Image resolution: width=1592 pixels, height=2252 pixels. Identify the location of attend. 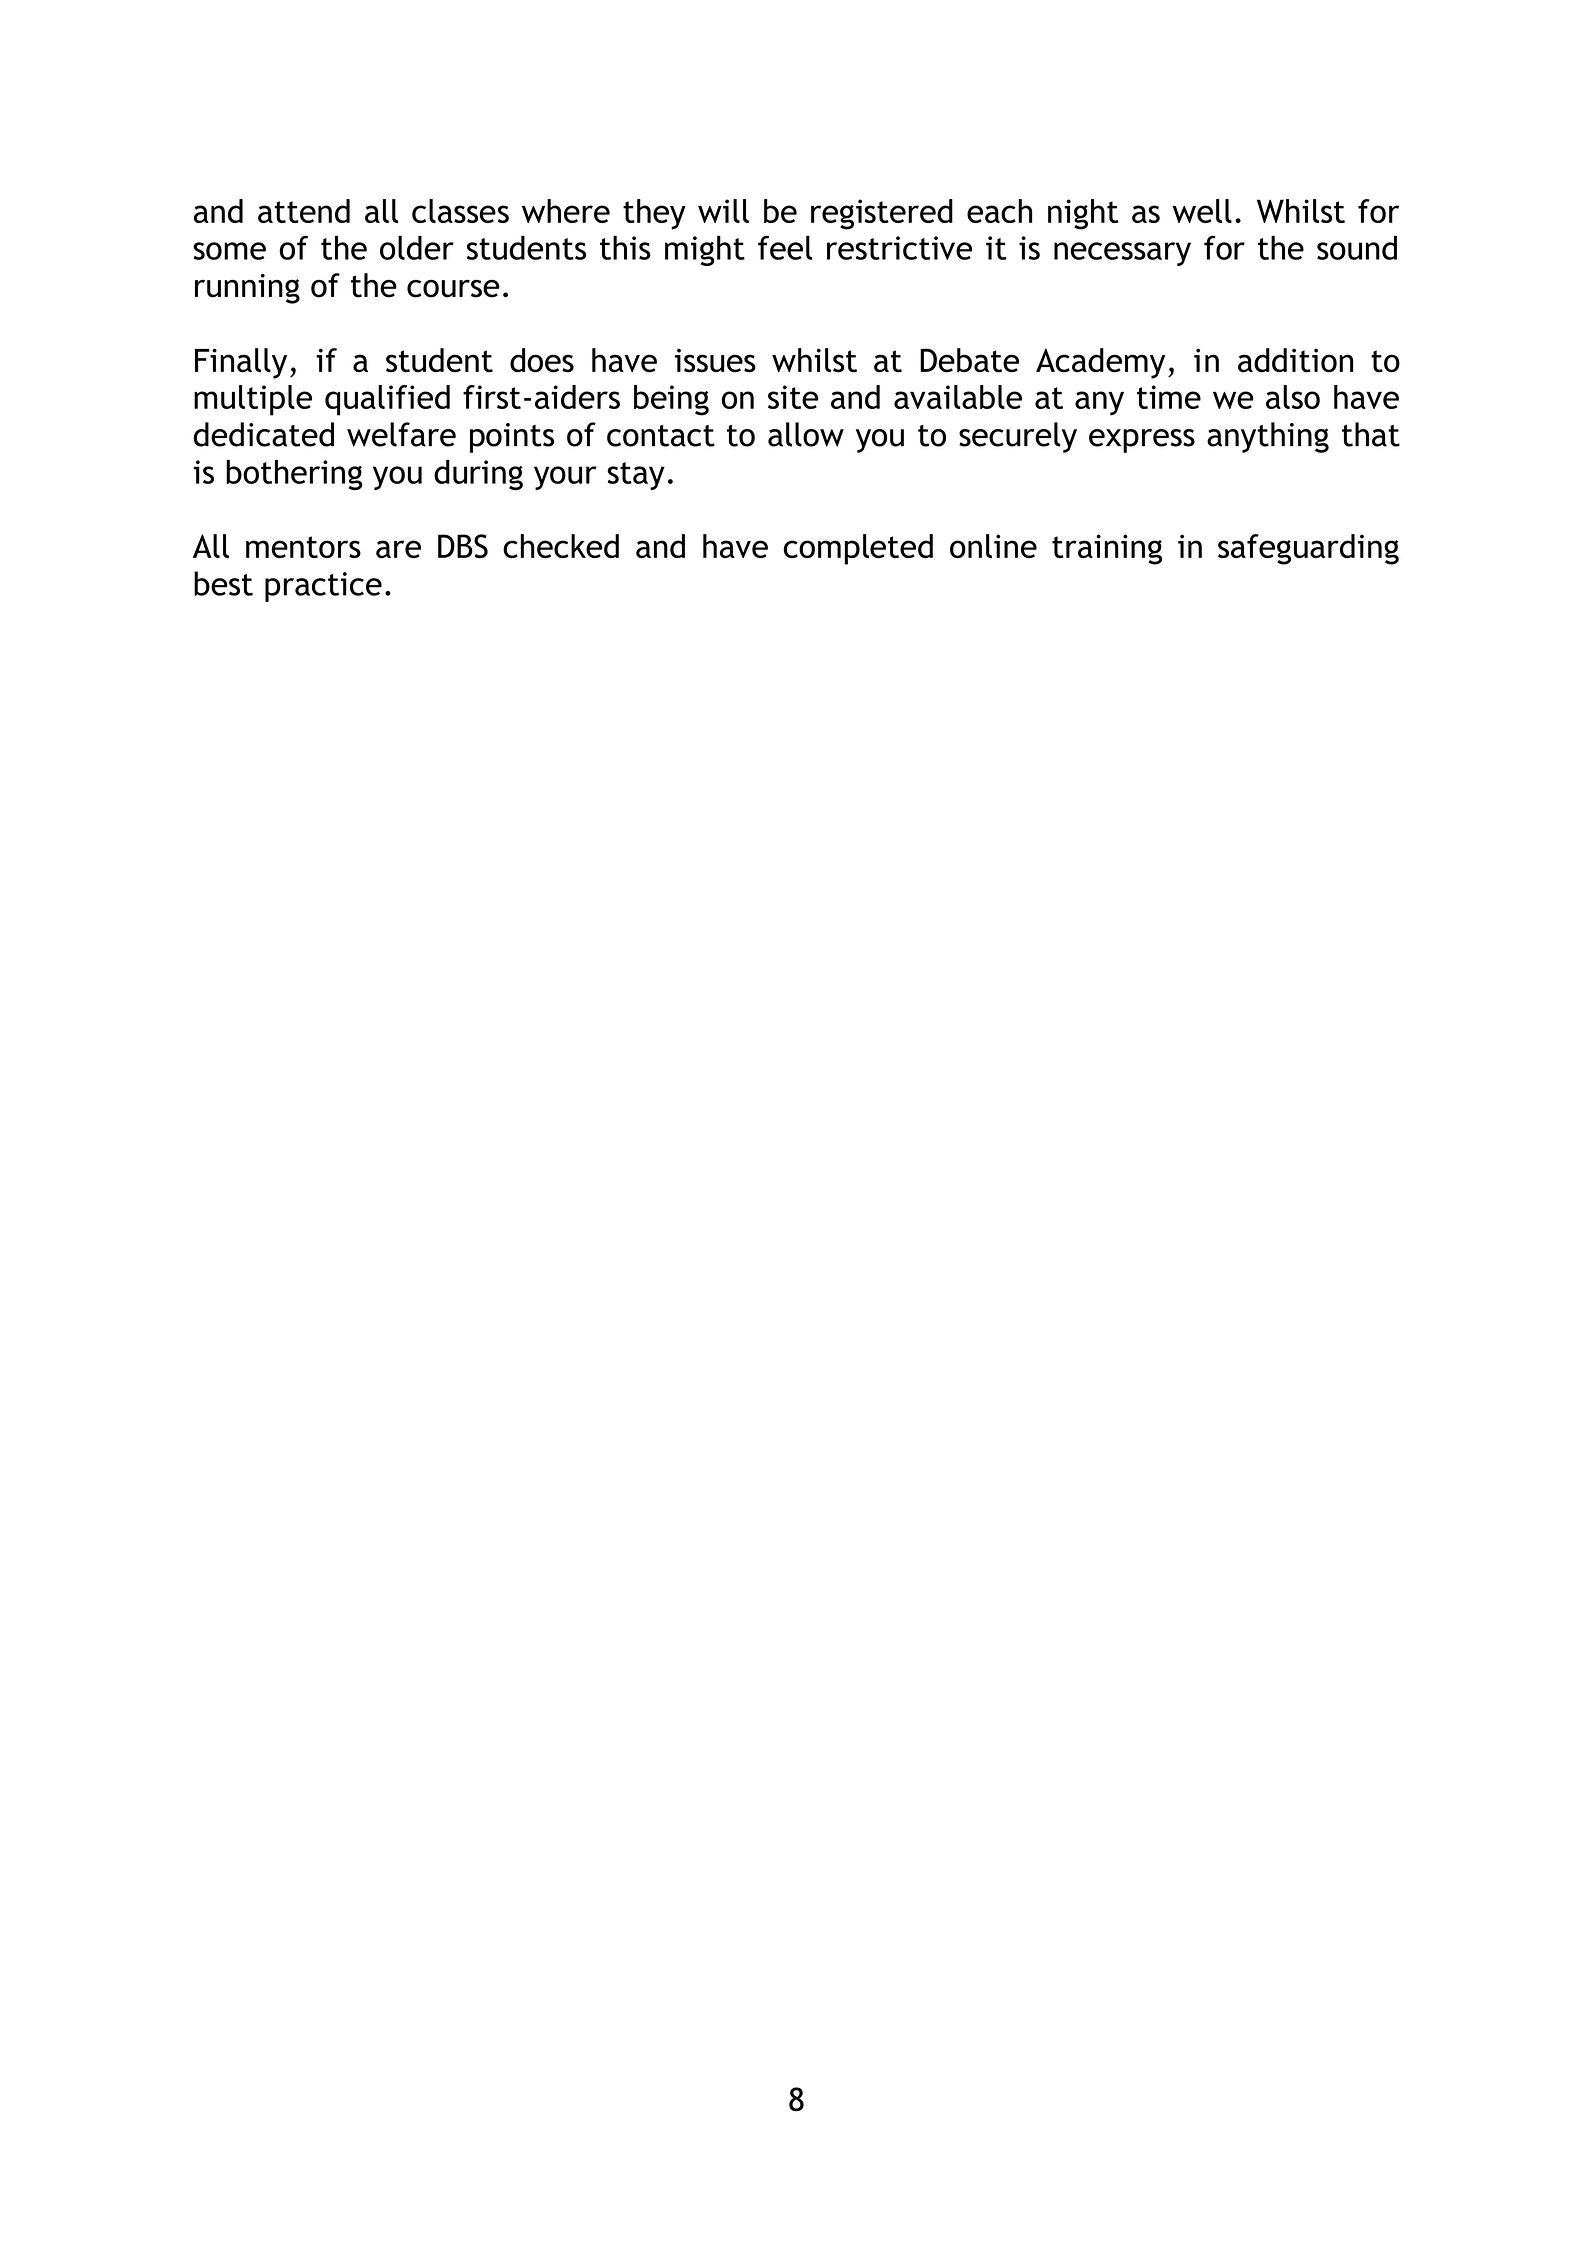
(304, 211).
